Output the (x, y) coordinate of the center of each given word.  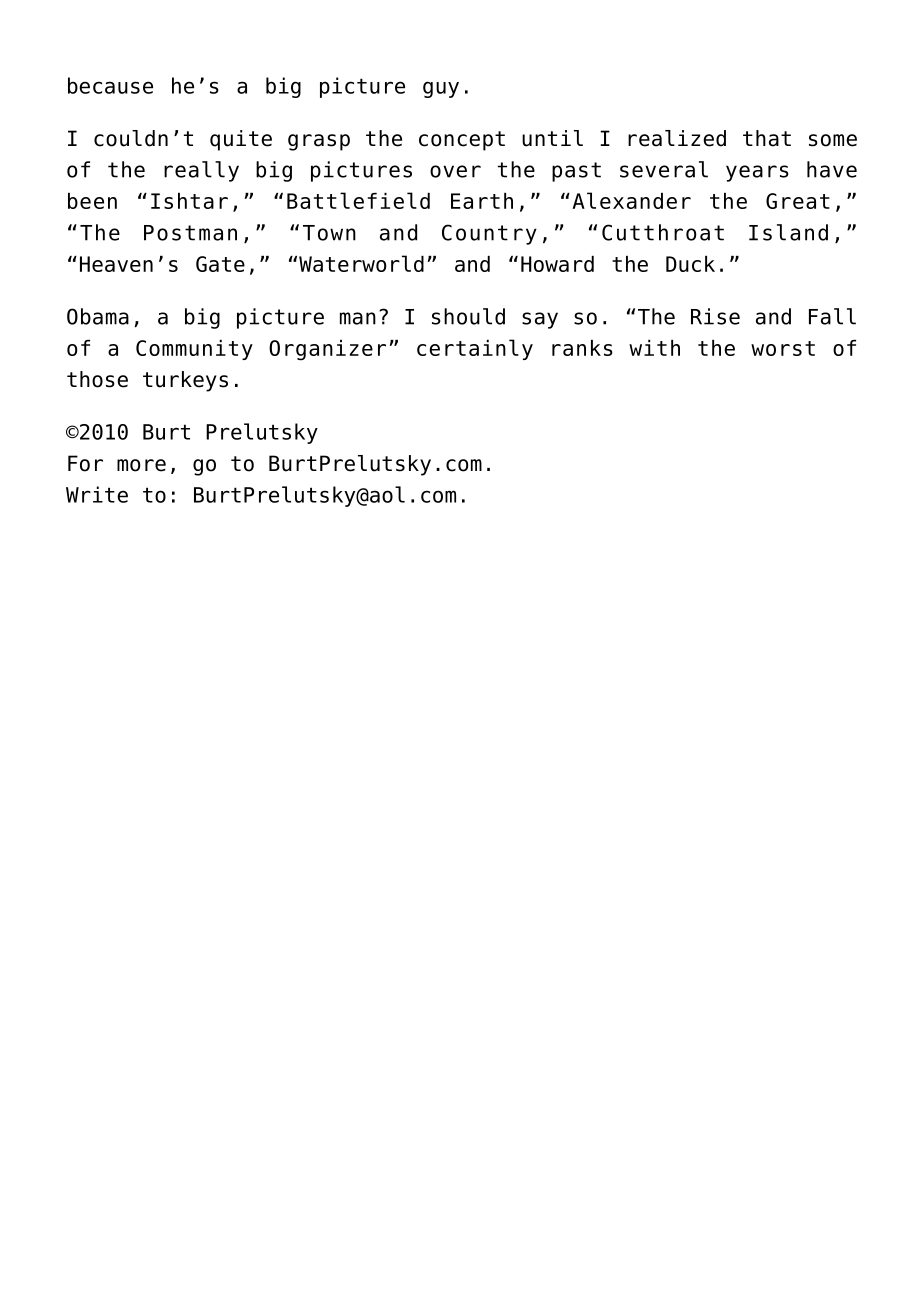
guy (441, 89)
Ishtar (189, 201)
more (141, 465)
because (110, 85)
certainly (475, 349)
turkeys (185, 381)
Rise (715, 316)
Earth (482, 201)
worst (783, 348)
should (468, 316)
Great (798, 201)
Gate (220, 264)
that (767, 138)
